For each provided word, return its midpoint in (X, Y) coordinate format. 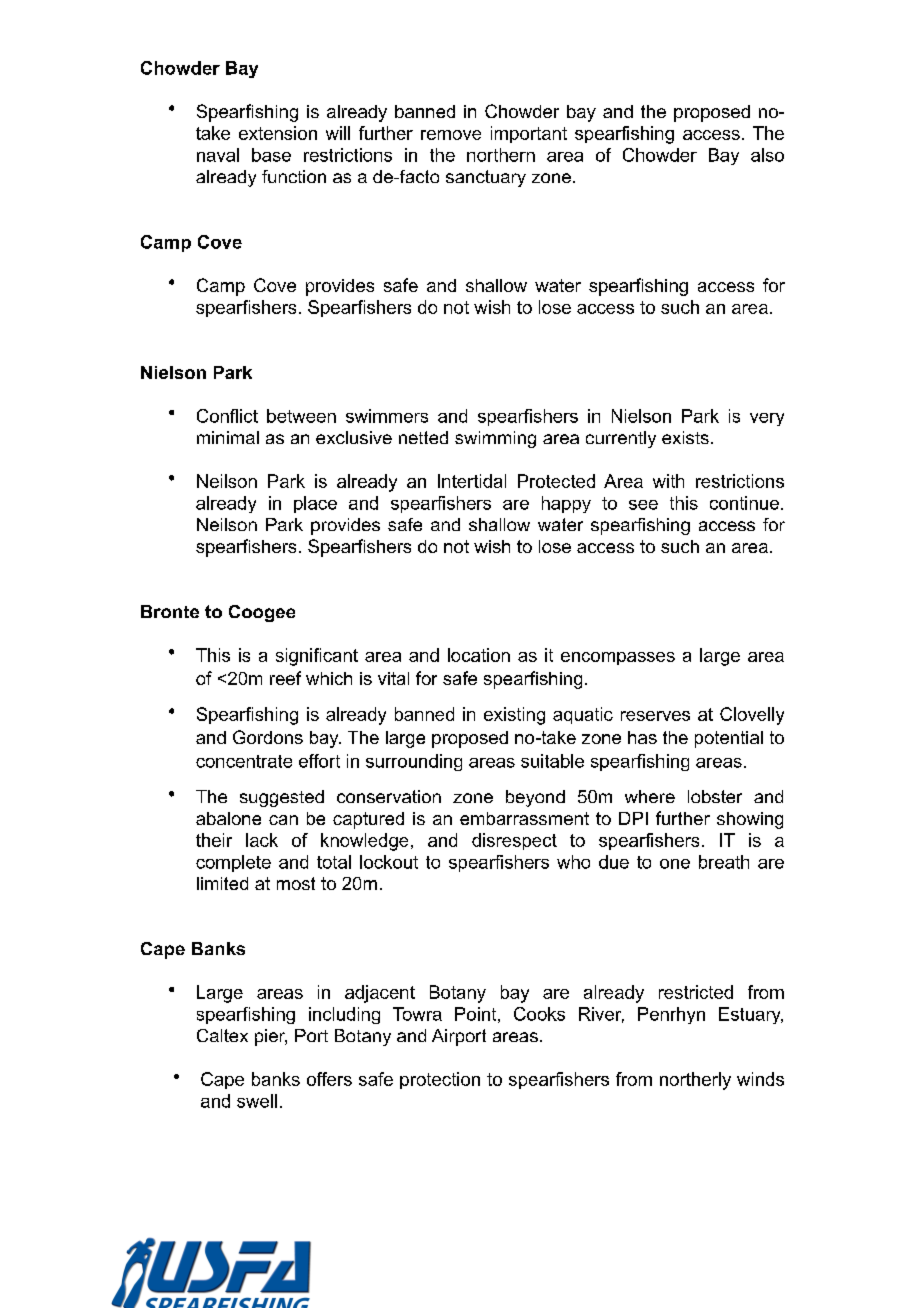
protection (440, 1080)
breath (724, 862)
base (271, 155)
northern (501, 155)
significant (317, 657)
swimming (495, 439)
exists (685, 437)
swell (257, 1101)
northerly (695, 1081)
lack (262, 840)
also (767, 155)
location (479, 655)
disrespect (514, 841)
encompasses (618, 658)
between (301, 416)
